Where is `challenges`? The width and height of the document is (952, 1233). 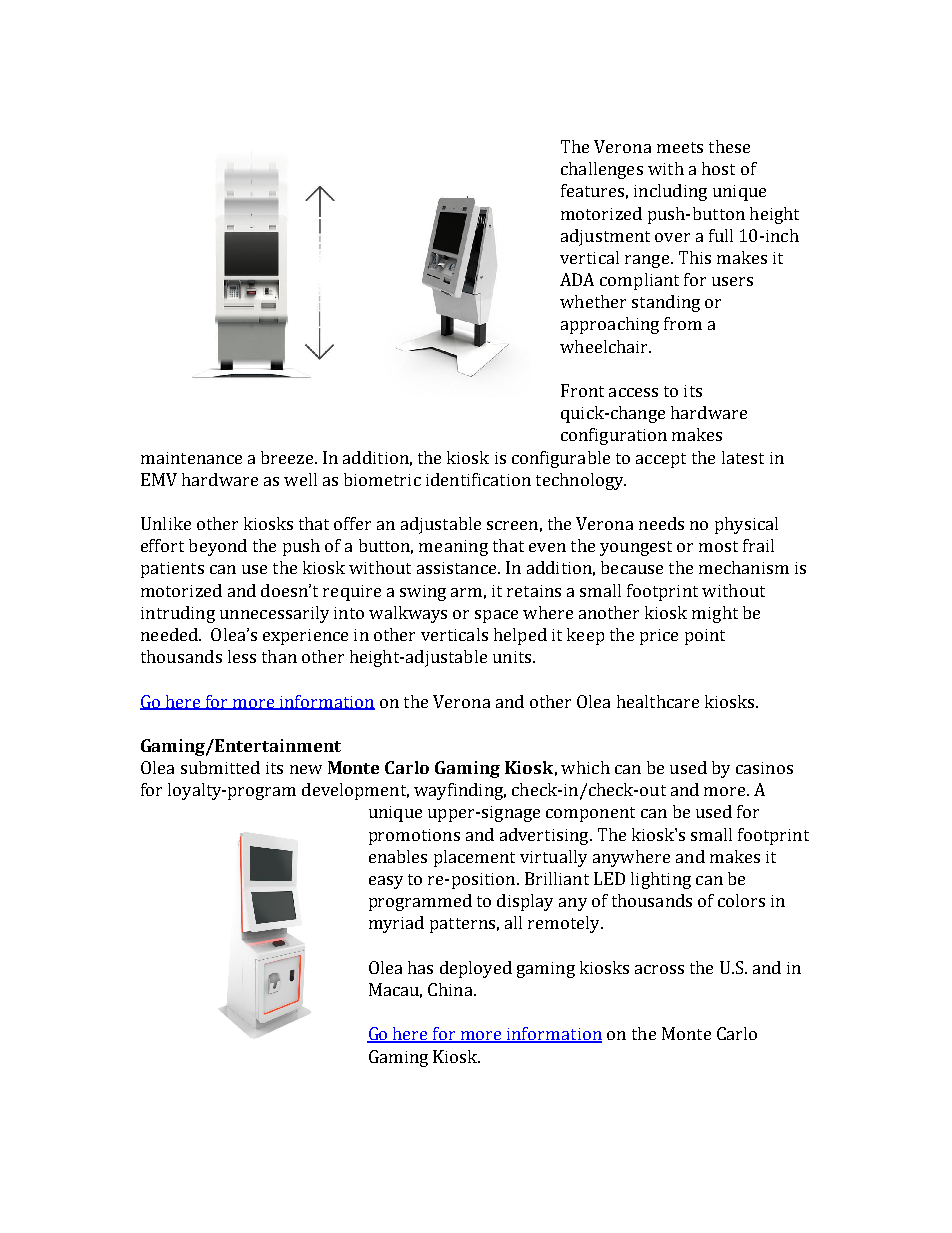 challenges is located at coordinates (602, 170).
